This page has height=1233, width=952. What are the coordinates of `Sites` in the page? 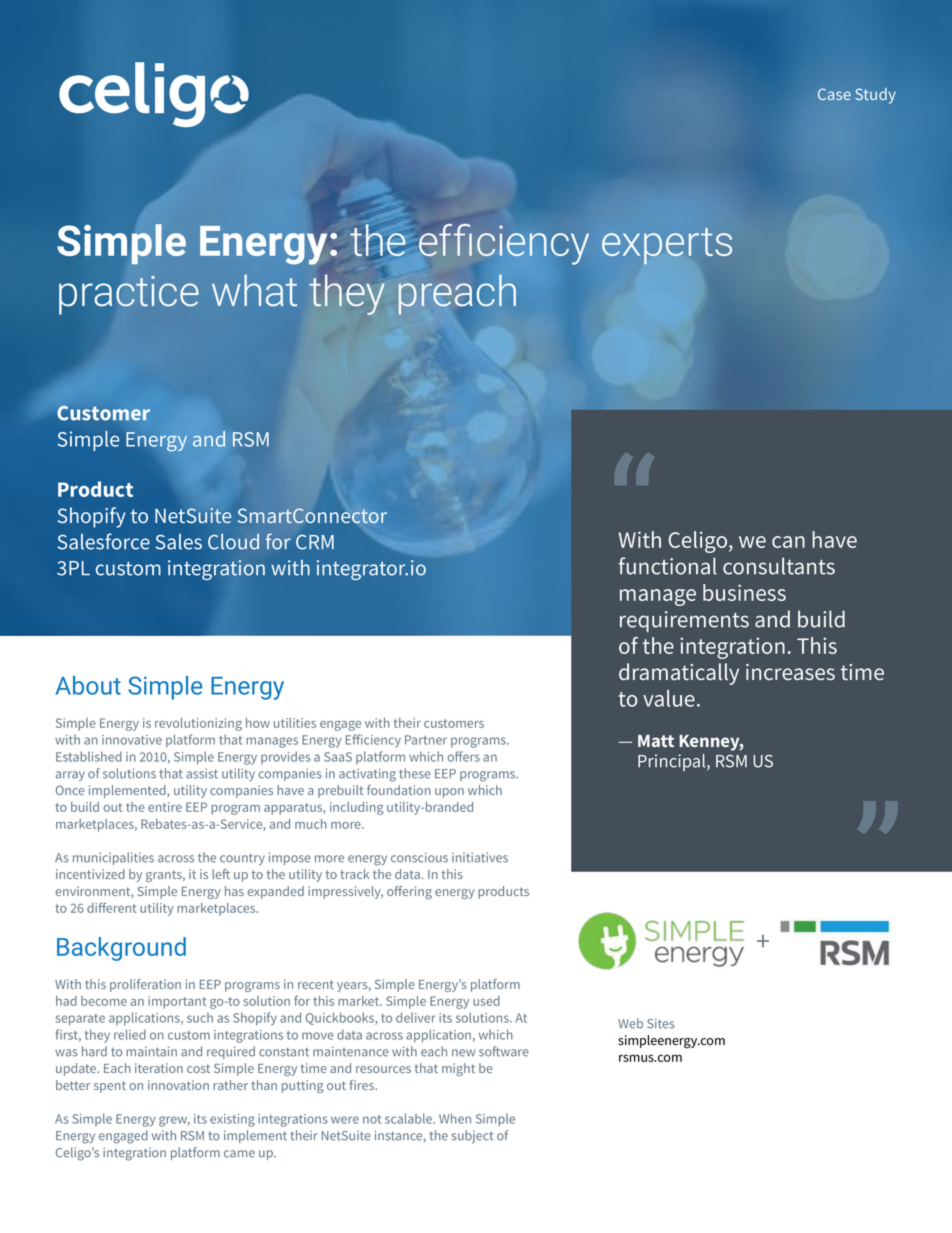 It's located at (661, 1023).
